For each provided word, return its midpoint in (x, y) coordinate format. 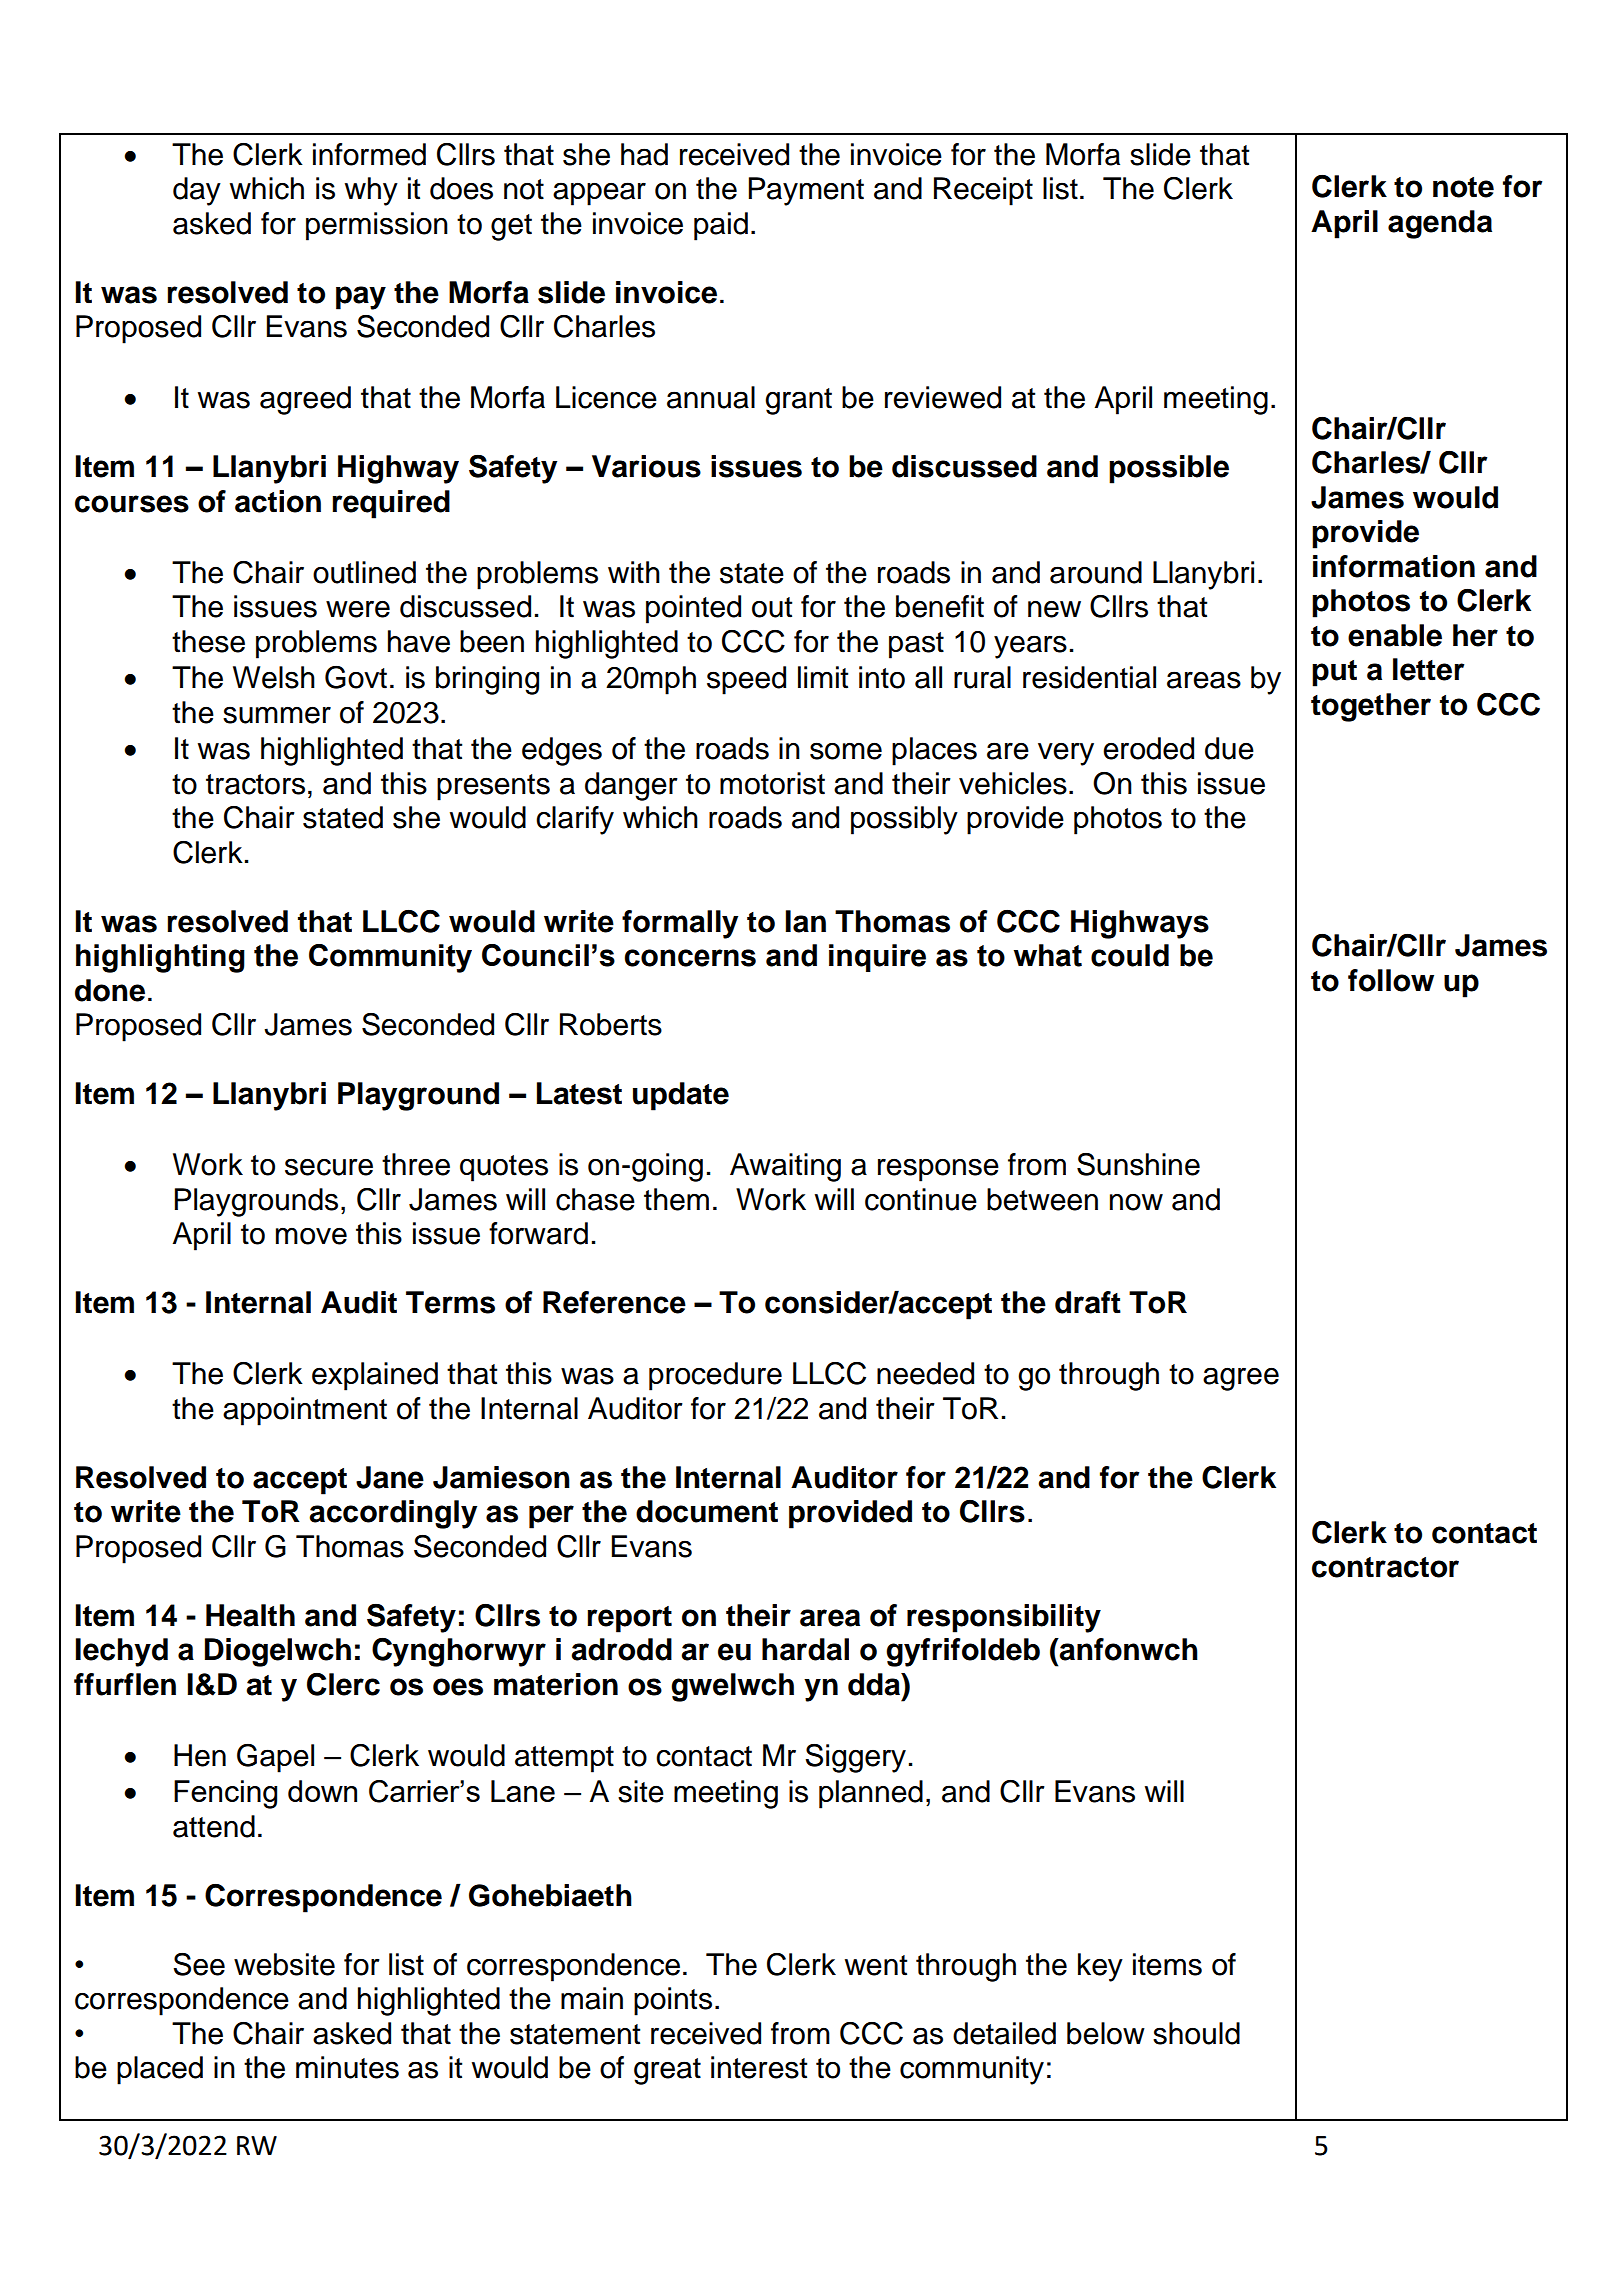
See (199, 1964)
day (197, 191)
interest (759, 2067)
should (1196, 2033)
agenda (1440, 224)
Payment (806, 191)
